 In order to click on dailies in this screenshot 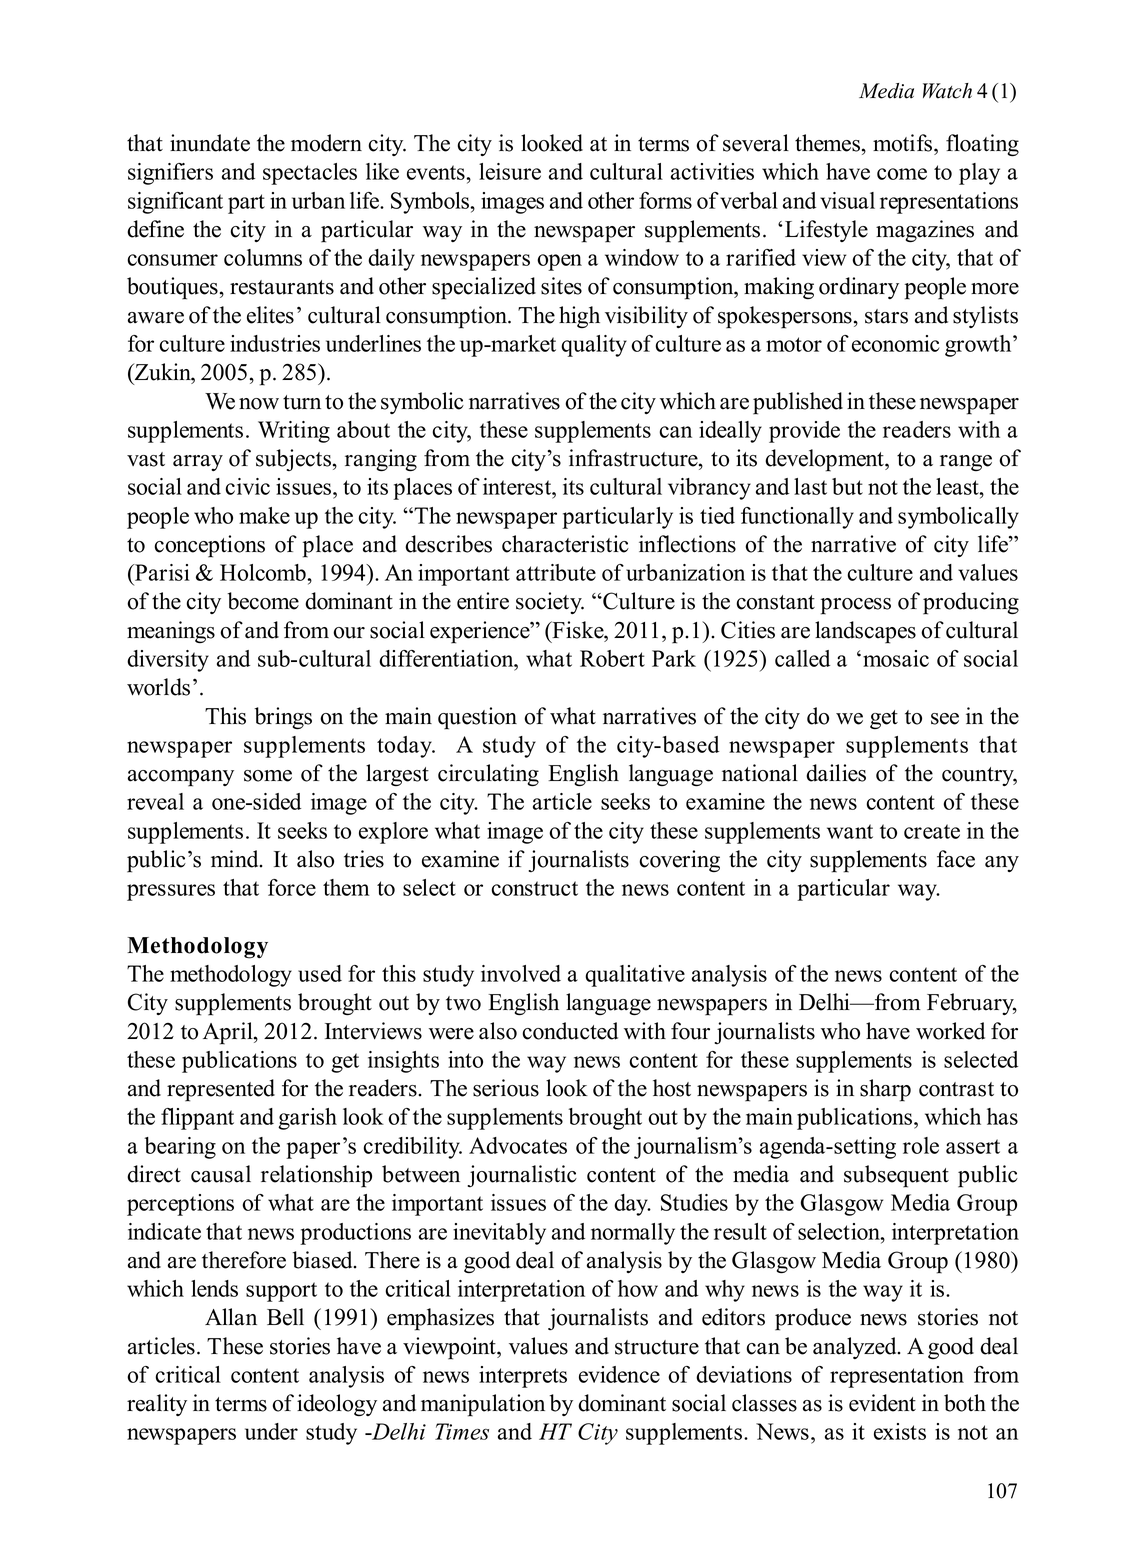, I will do `click(836, 773)`.
